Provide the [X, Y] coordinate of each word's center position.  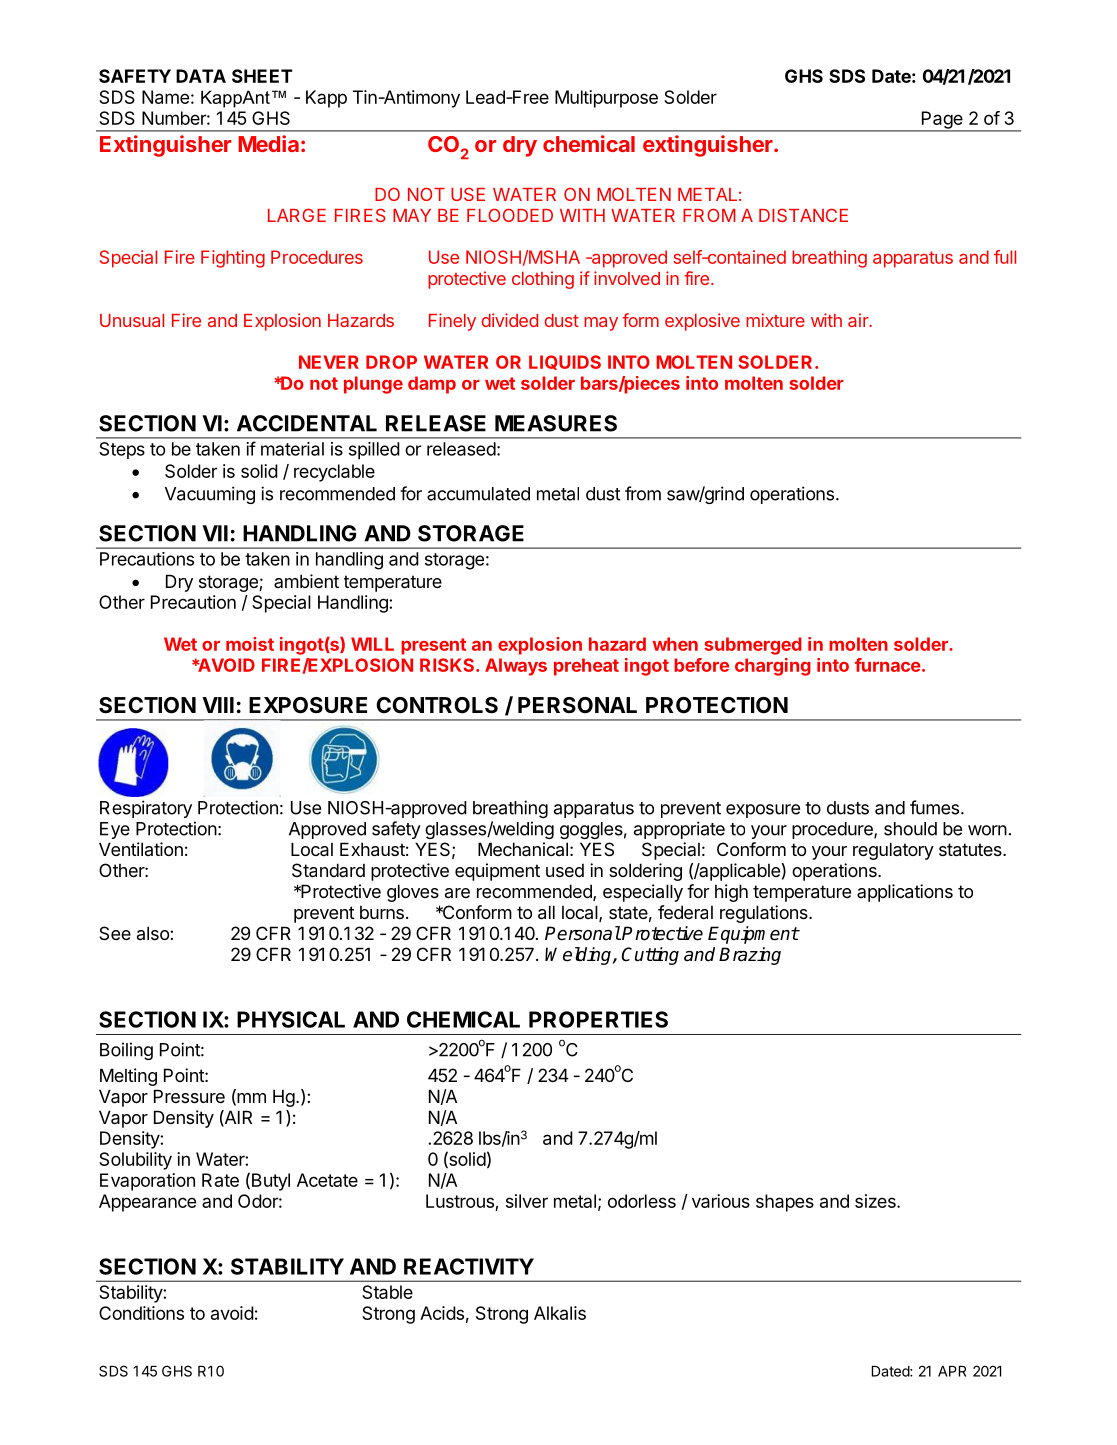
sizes [876, 1201]
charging [773, 667]
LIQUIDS [565, 362]
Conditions [141, 1313]
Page [942, 121]
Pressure [189, 1096]
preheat [586, 667]
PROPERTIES [598, 1019]
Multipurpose [606, 99]
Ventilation [141, 849]
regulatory [893, 851]
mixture [775, 320]
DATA [201, 76]
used [565, 870]
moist [250, 644]
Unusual [132, 320]
